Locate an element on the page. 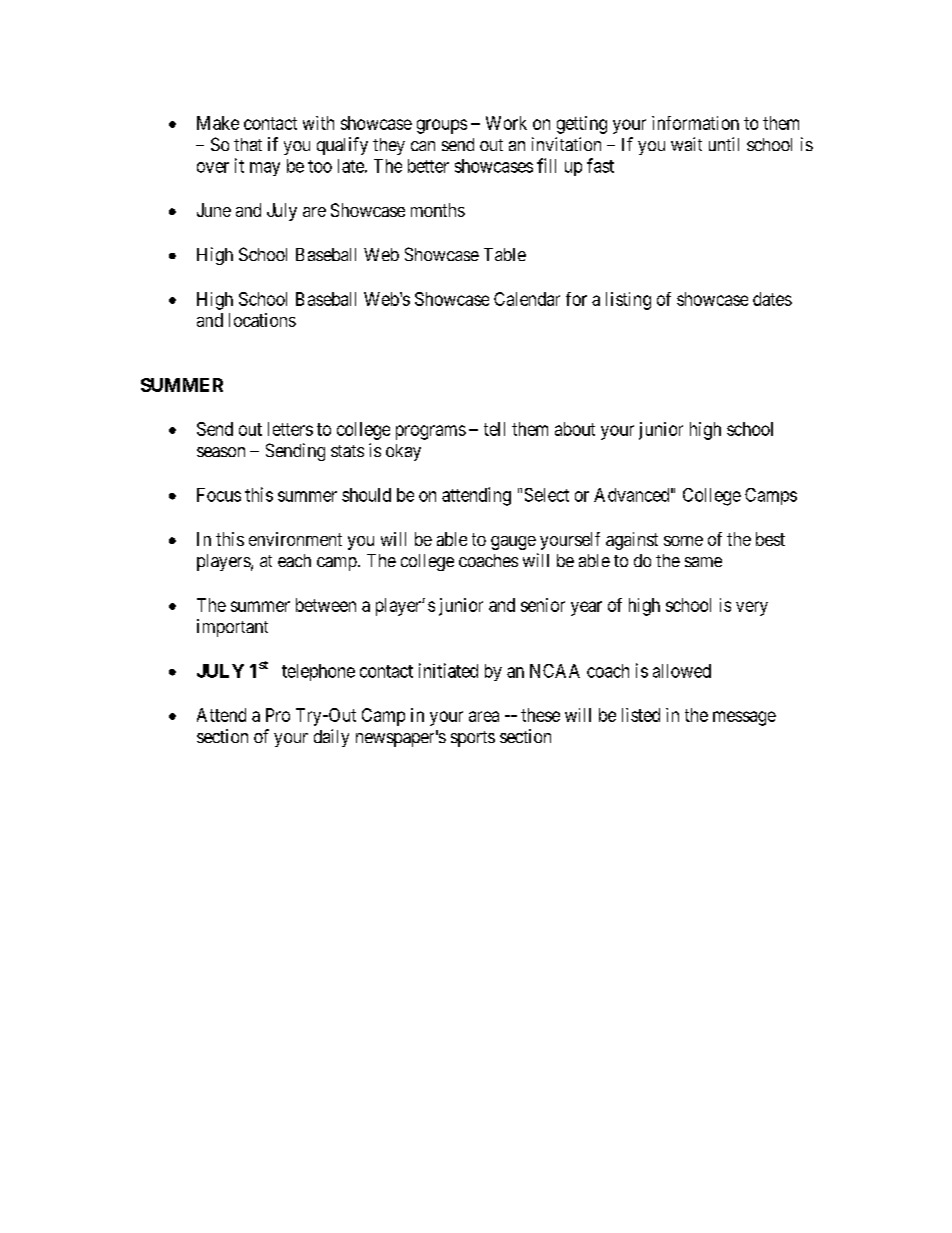  tell is located at coordinates (494, 429).
